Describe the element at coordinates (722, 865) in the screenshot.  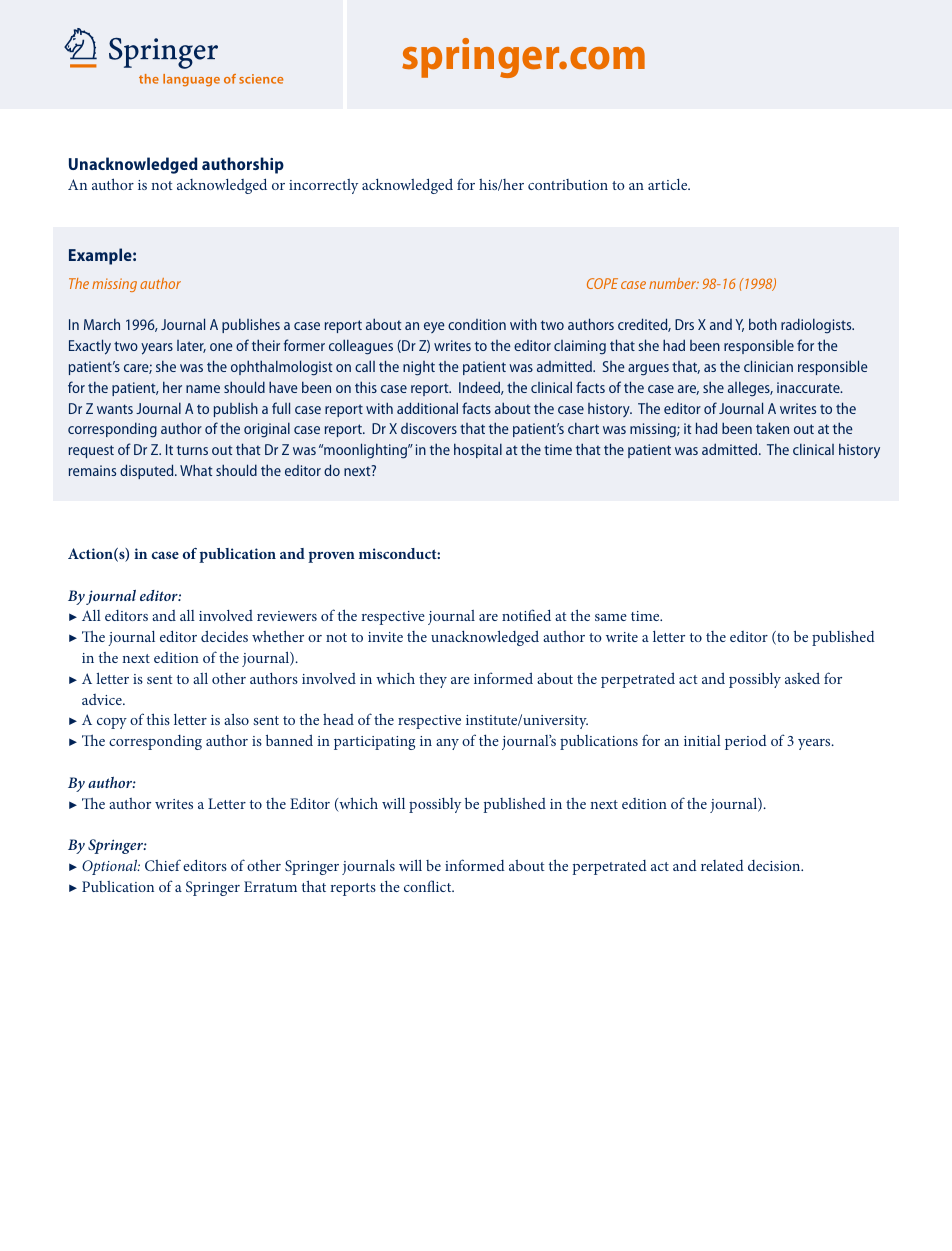
I see `related` at that location.
